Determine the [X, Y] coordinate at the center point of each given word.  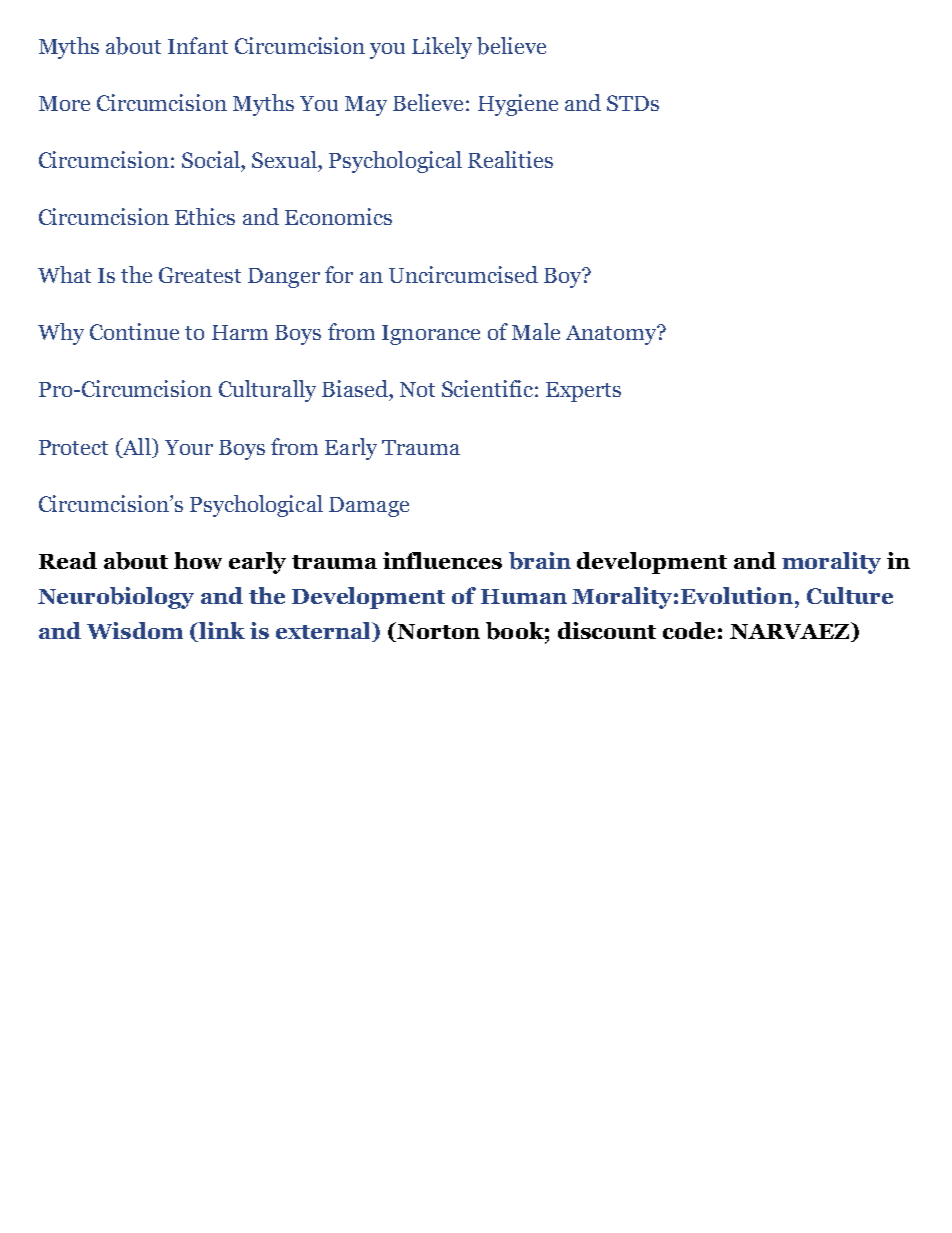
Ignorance [431, 335]
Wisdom [135, 630]
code [689, 630]
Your [189, 447]
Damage [369, 507]
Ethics [205, 216]
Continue [134, 331]
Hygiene [518, 105]
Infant [198, 45]
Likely [442, 48]
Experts [583, 392]
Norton [437, 632]
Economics [338, 216]
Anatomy [612, 335]
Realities [510, 159]
